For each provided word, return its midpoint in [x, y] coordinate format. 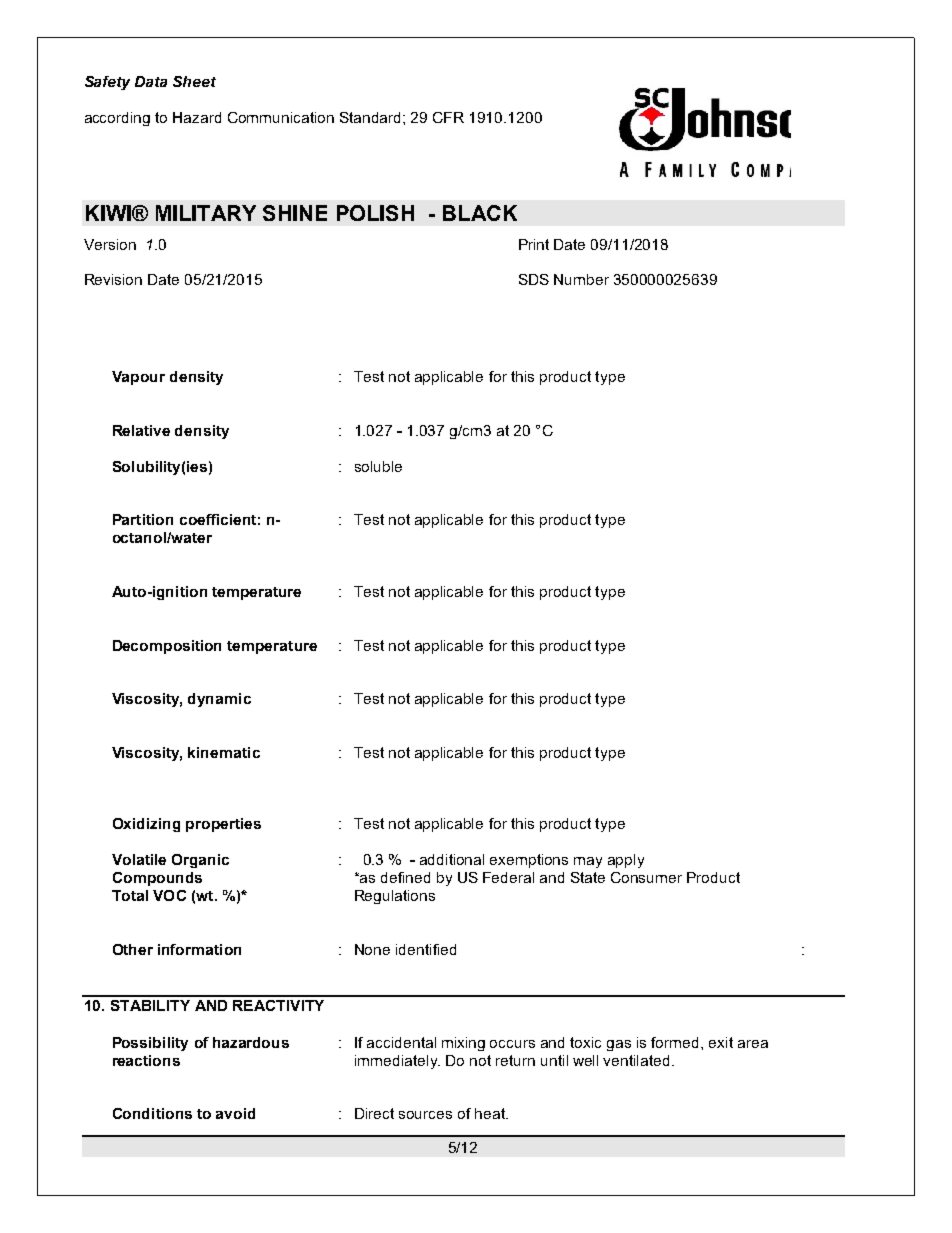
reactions [146, 1060]
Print [534, 244]
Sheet [194, 81]
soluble [378, 466]
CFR [448, 117]
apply [626, 861]
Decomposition [167, 647]
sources [425, 1115]
